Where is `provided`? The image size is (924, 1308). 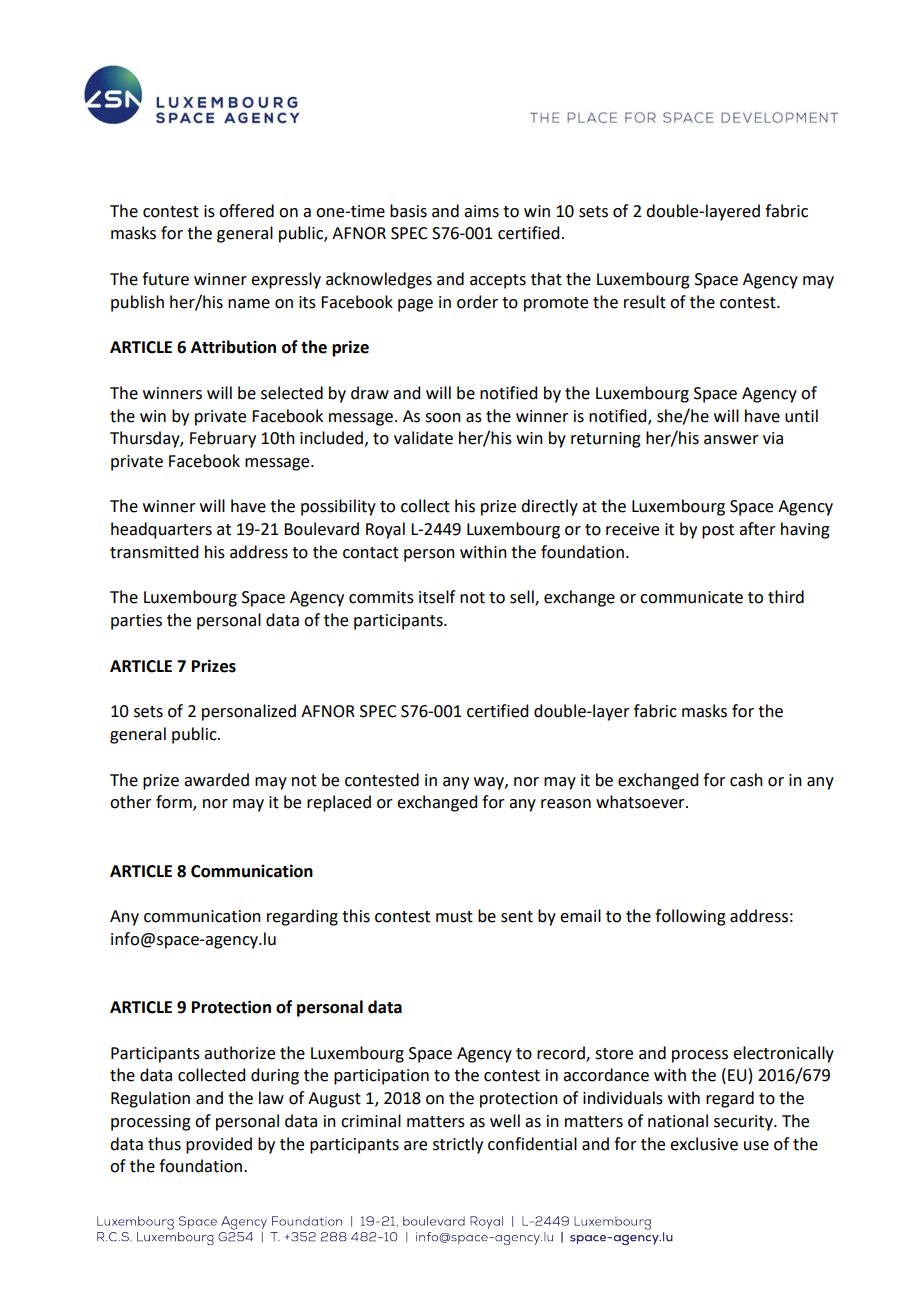
provided is located at coordinates (219, 1145).
